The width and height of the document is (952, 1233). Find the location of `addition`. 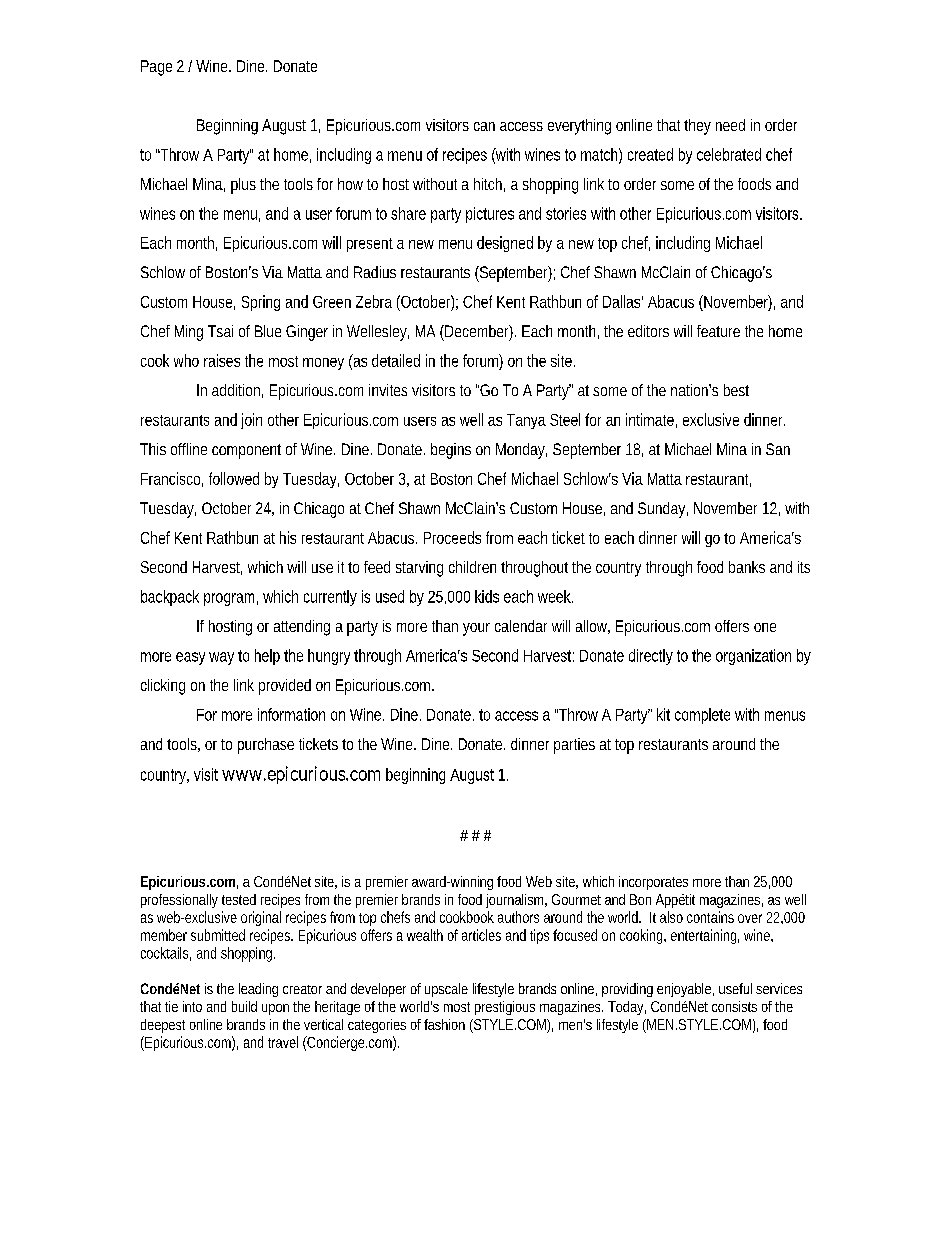

addition is located at coordinates (237, 391).
